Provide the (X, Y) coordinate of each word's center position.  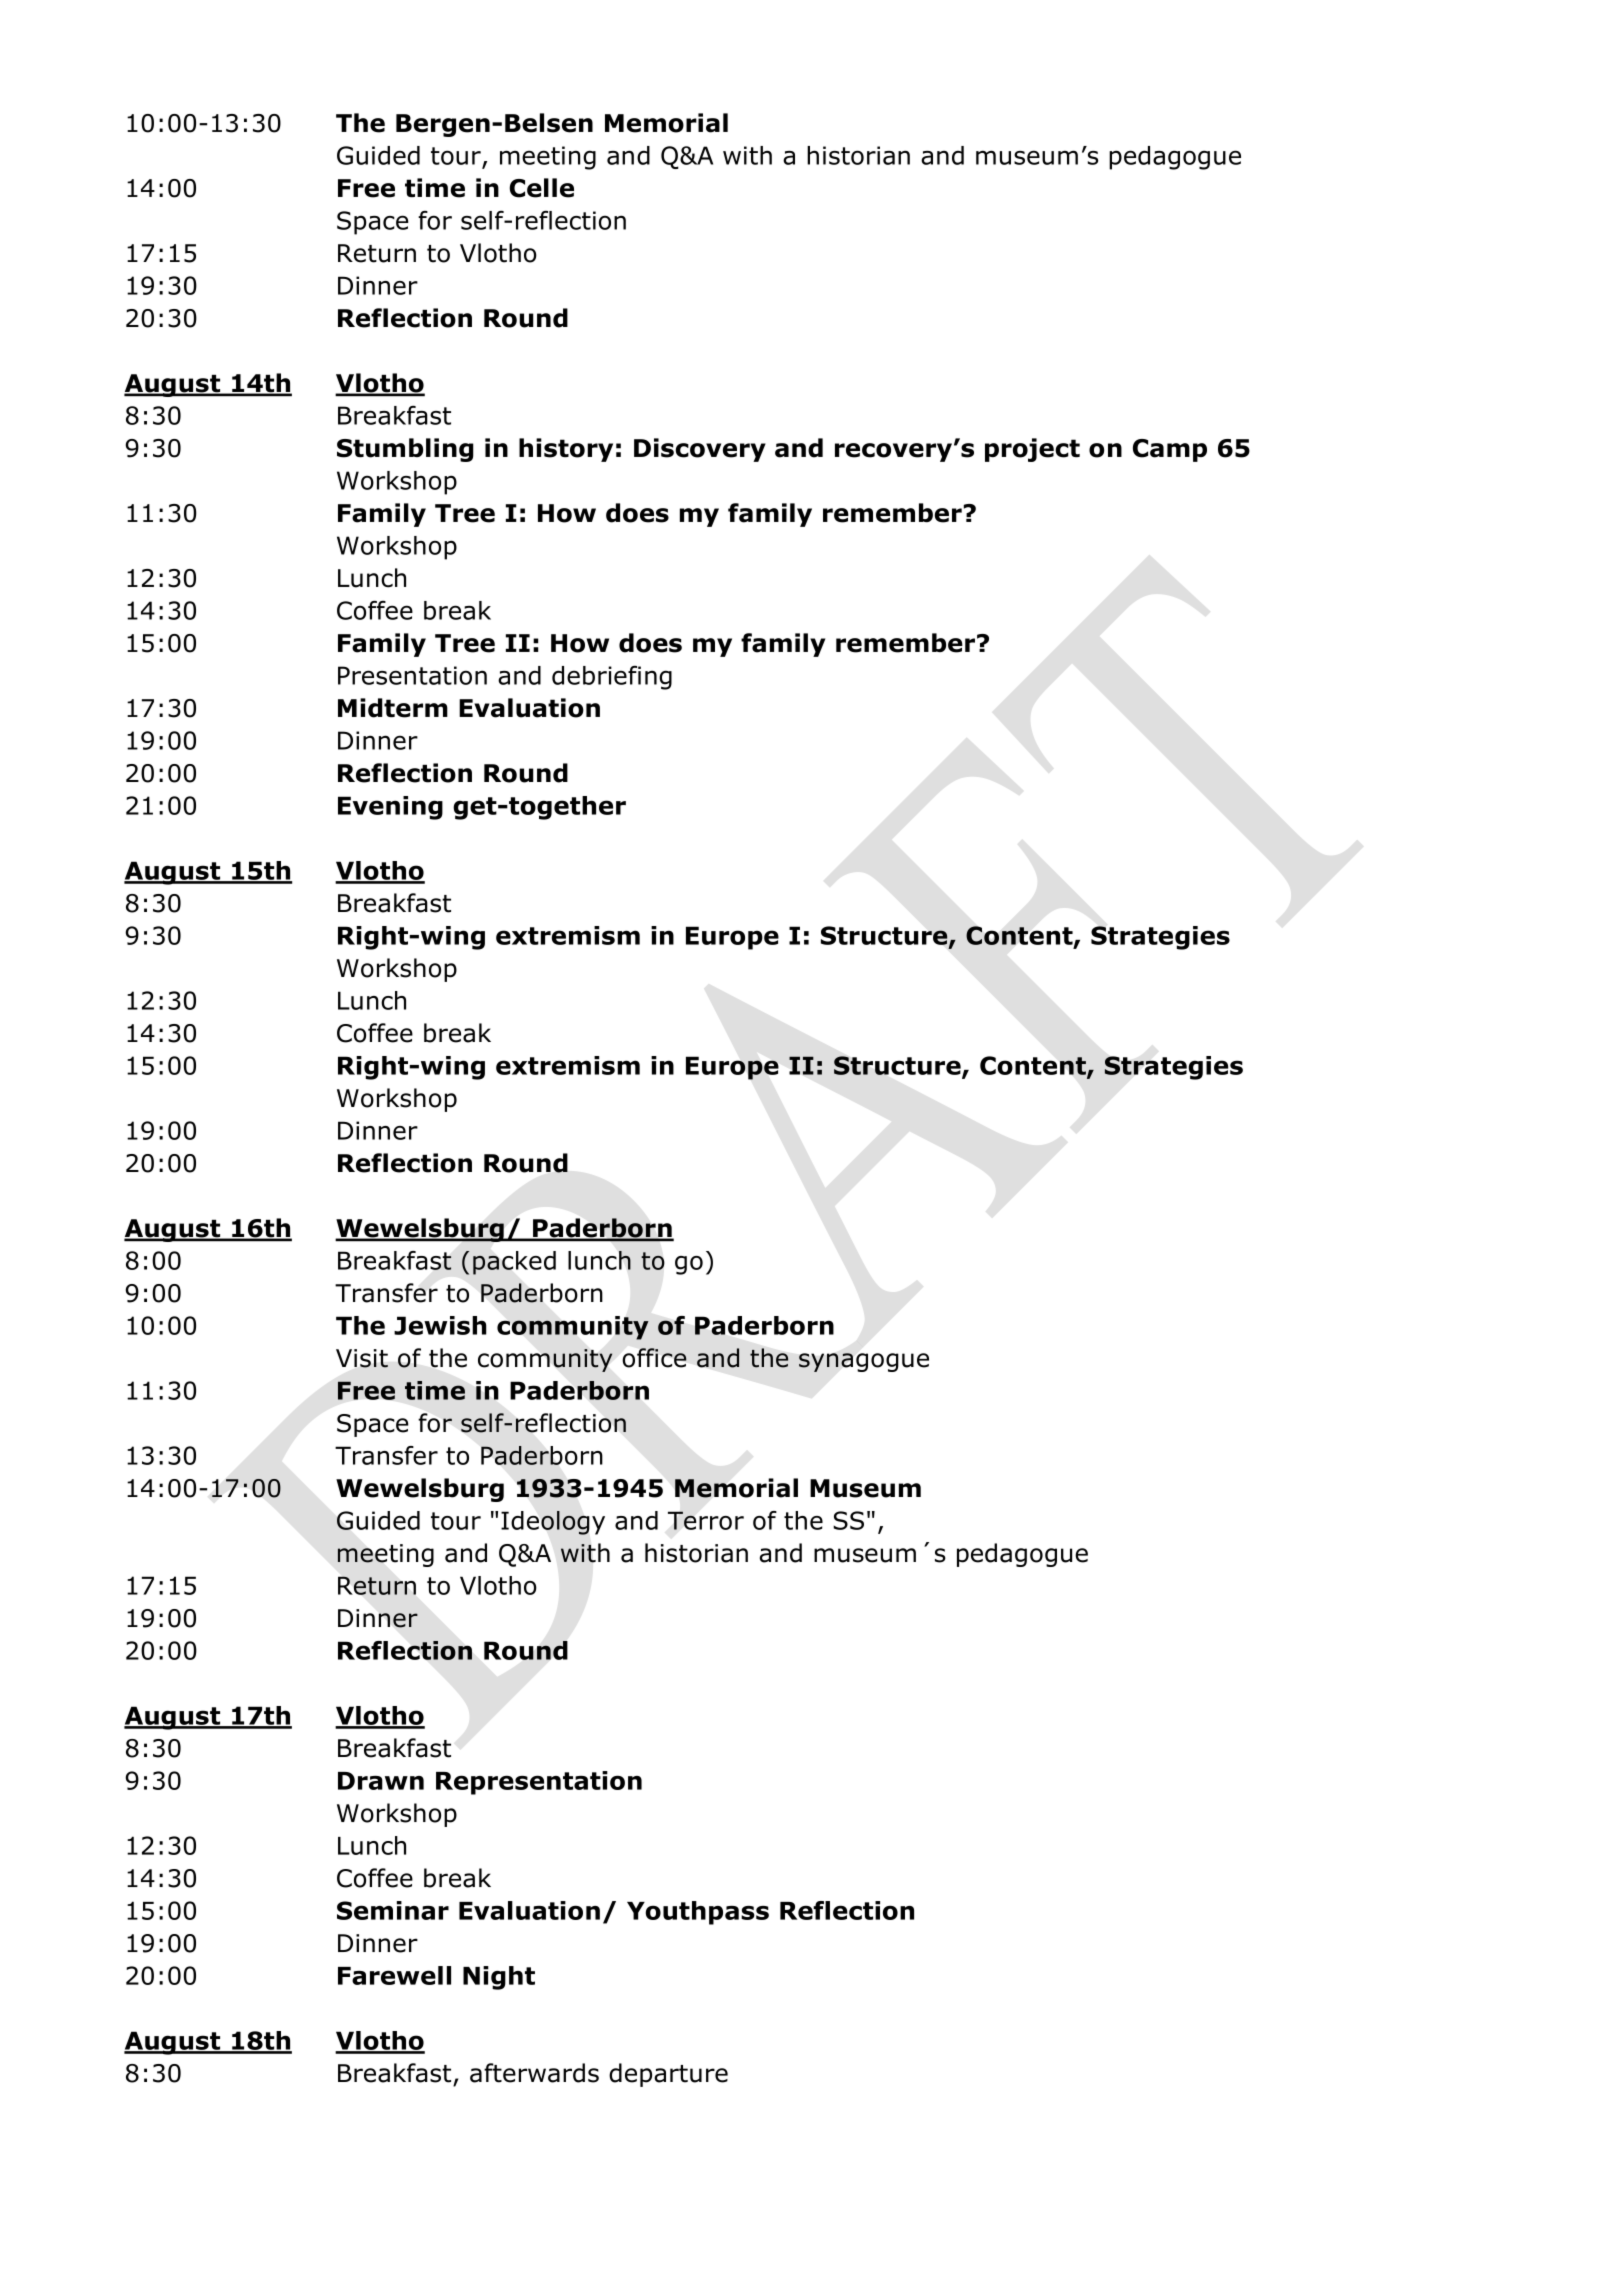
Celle (541, 188)
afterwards (534, 2073)
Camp (1170, 450)
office (655, 1358)
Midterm (393, 708)
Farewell (394, 1975)
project (1032, 450)
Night (499, 1978)
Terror (706, 1520)
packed (514, 1263)
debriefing (612, 678)
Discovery (700, 450)
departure (668, 2075)
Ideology (553, 1523)
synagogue (864, 1362)
